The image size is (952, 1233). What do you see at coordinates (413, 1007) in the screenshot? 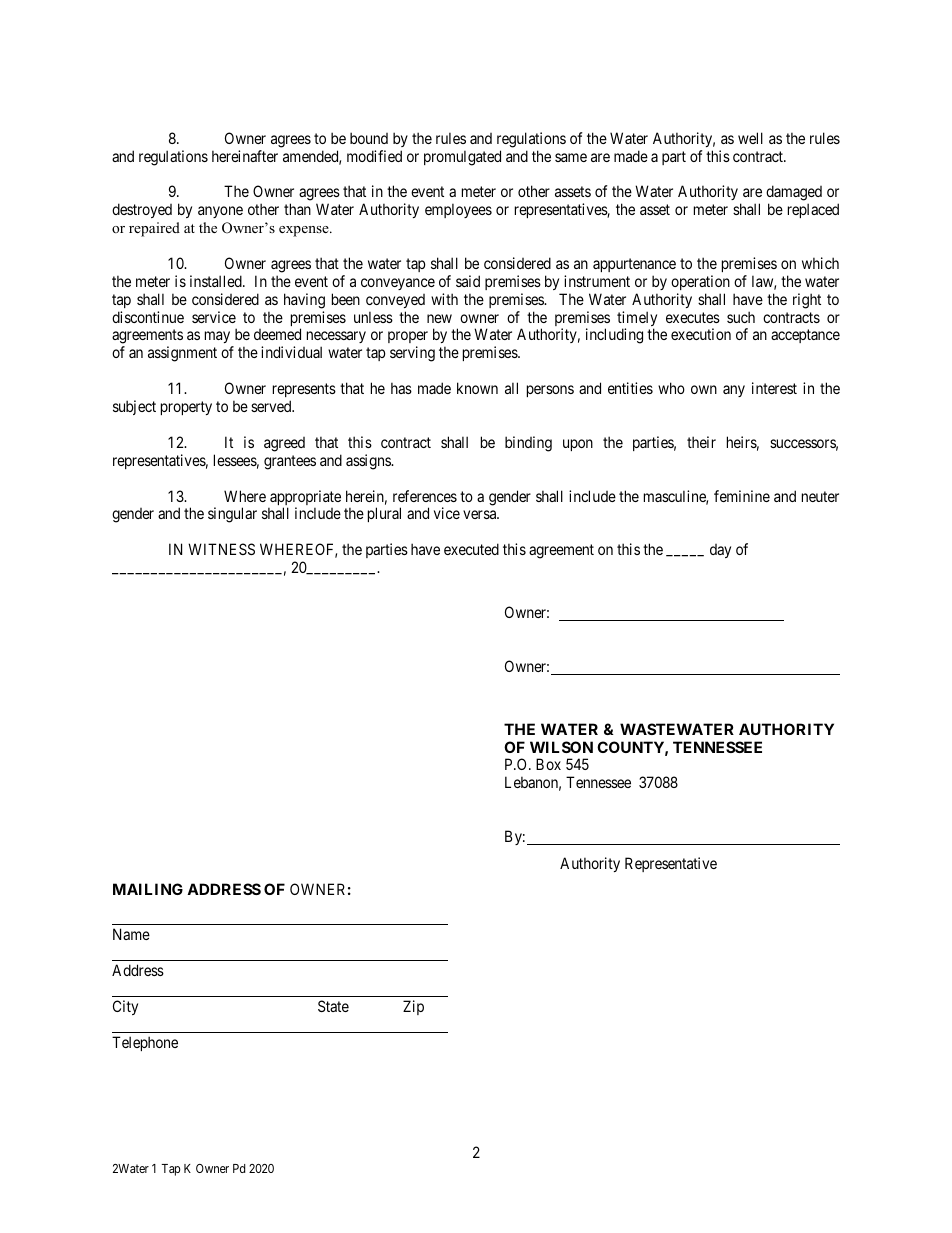
I see `Zip` at bounding box center [413, 1007].
